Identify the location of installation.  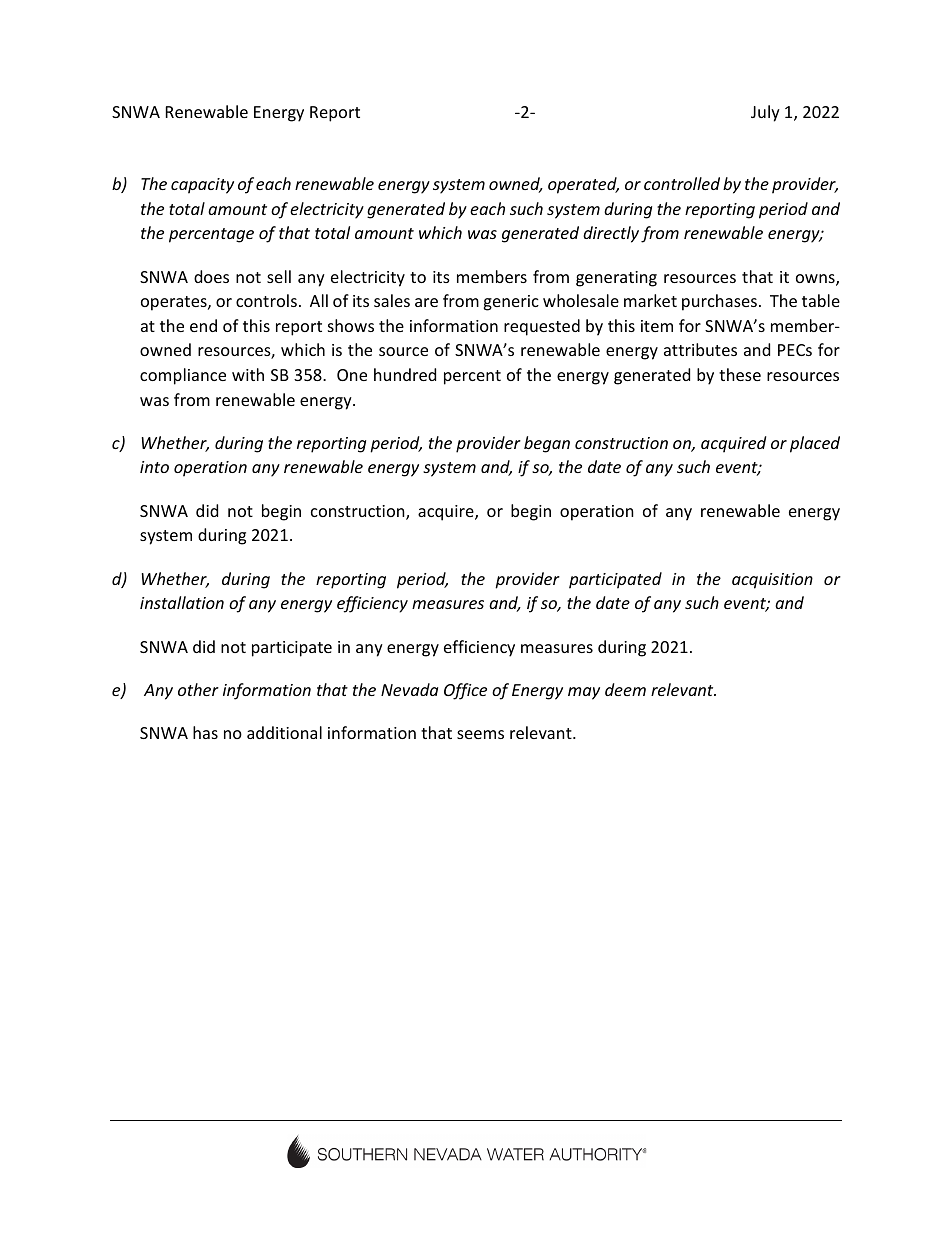
(182, 602).
